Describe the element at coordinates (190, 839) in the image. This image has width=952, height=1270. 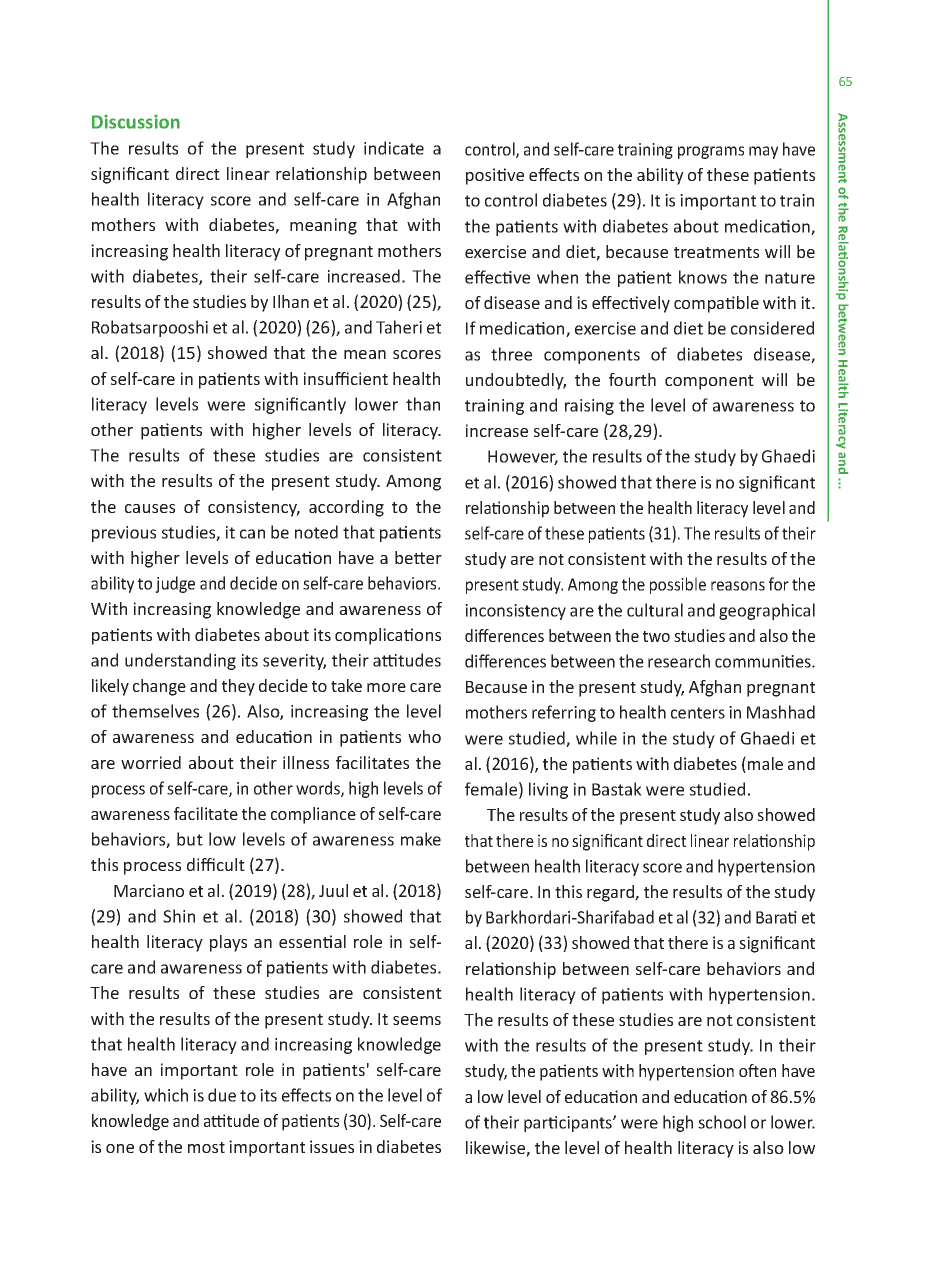
I see `but` at that location.
